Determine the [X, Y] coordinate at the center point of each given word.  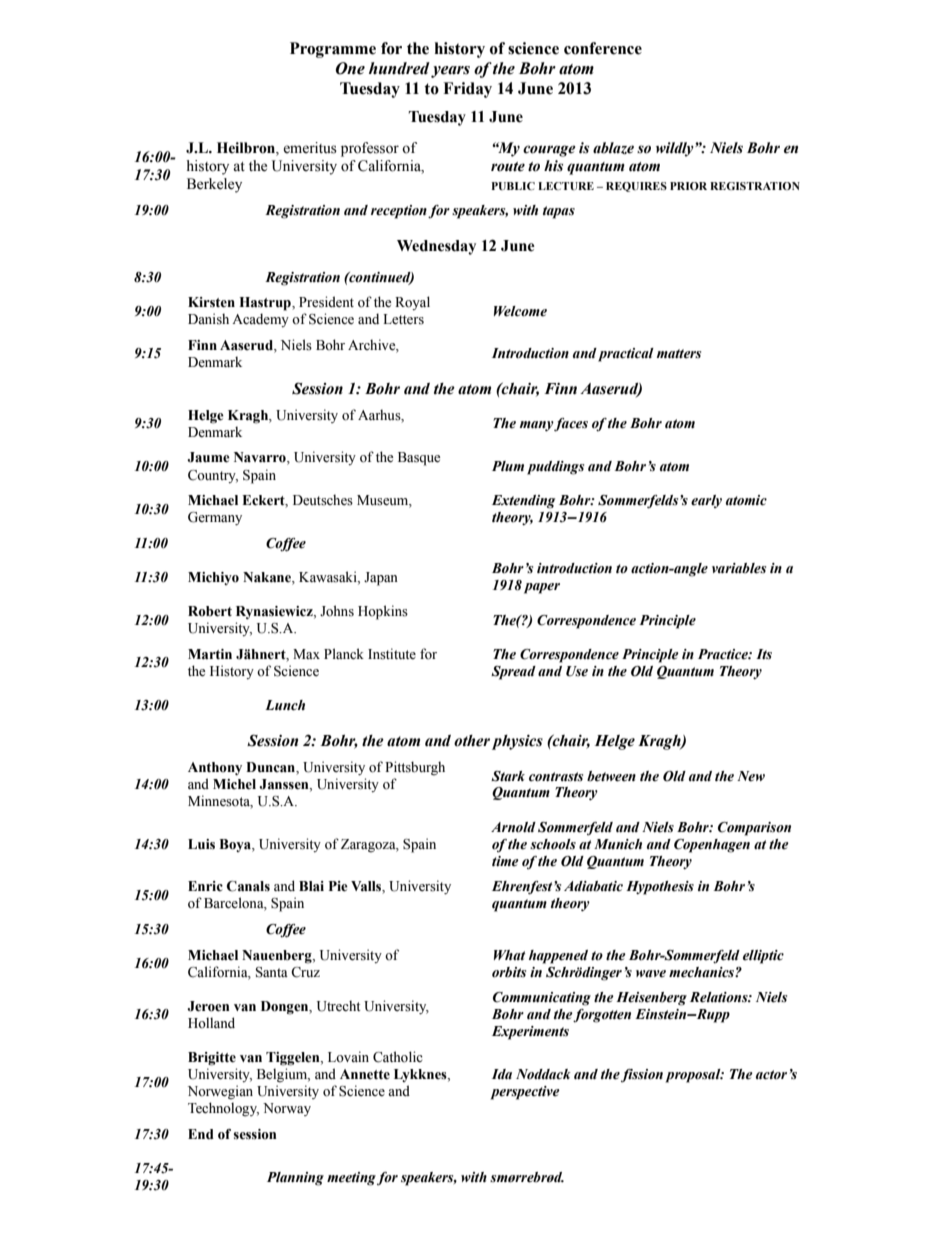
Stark [508, 776]
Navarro [261, 458]
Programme [333, 50]
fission [642, 1076]
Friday [467, 90]
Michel [234, 784]
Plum [508, 466]
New [751, 776]
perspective [525, 1093]
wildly [676, 149]
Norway [287, 1109]
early [706, 501]
